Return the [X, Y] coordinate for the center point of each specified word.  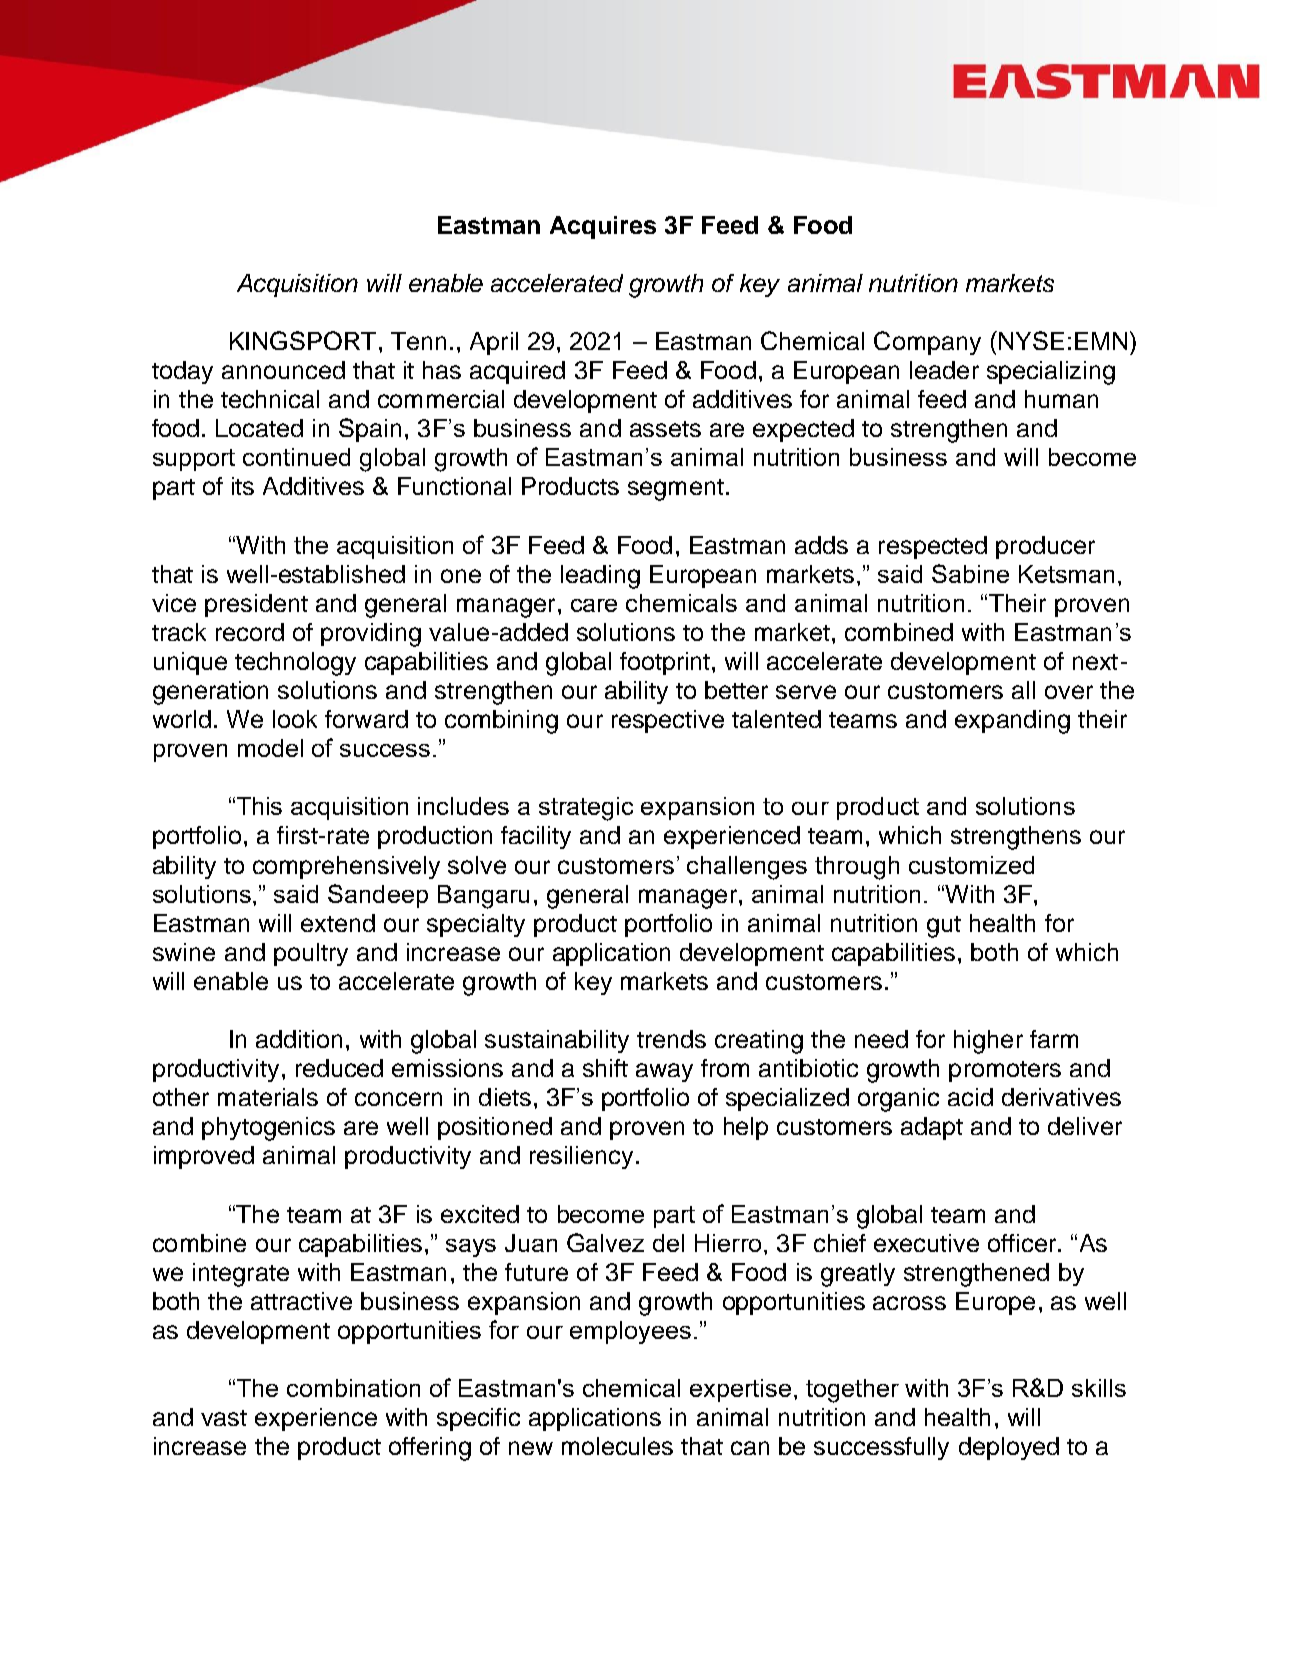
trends [671, 1039]
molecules [617, 1446]
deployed [1009, 1448]
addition [299, 1039]
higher [988, 1042]
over [1069, 692]
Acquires [603, 227]
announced [283, 370]
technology [295, 664]
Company [927, 343]
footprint [666, 663]
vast [224, 1418]
